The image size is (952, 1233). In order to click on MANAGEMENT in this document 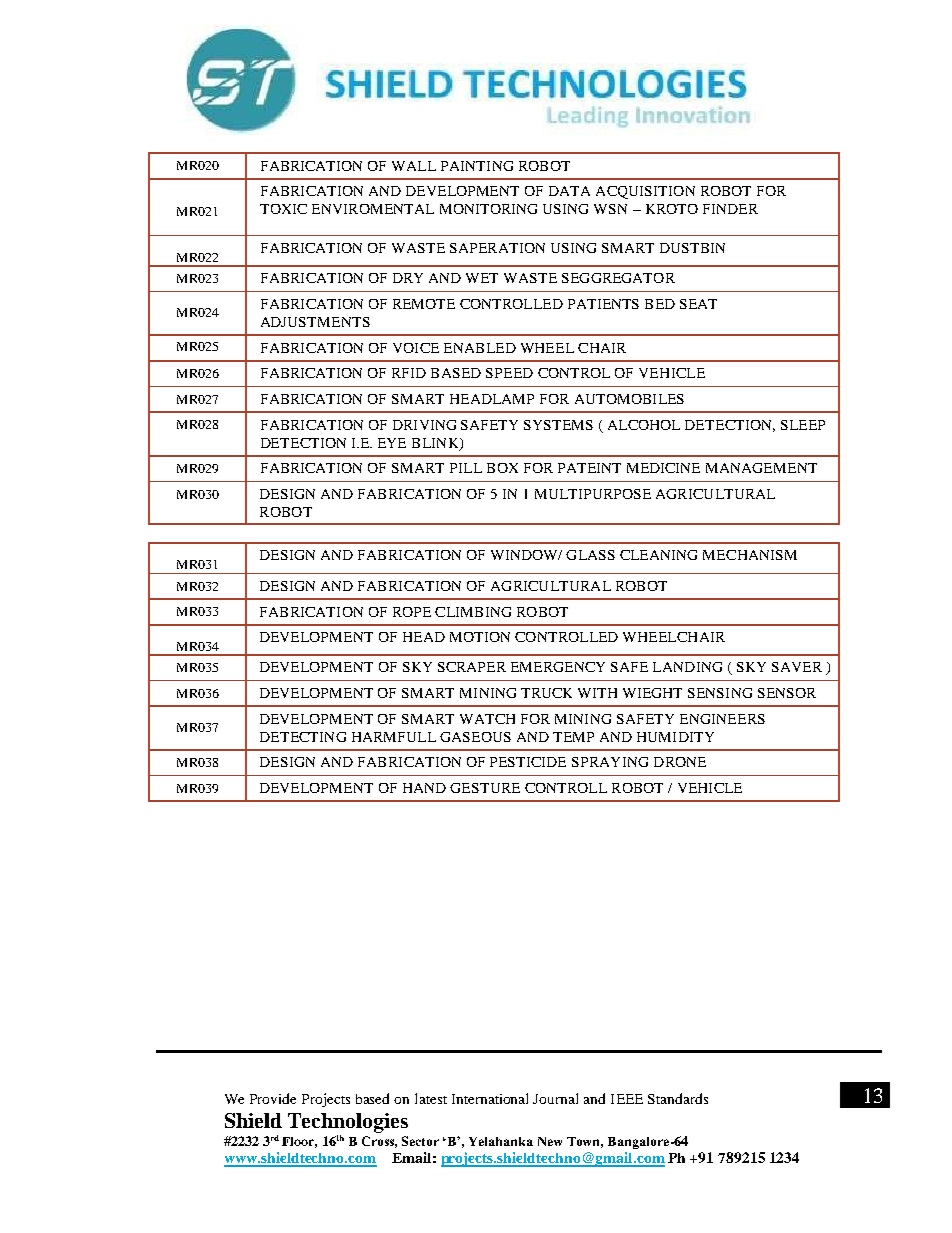, I will do `click(761, 468)`.
